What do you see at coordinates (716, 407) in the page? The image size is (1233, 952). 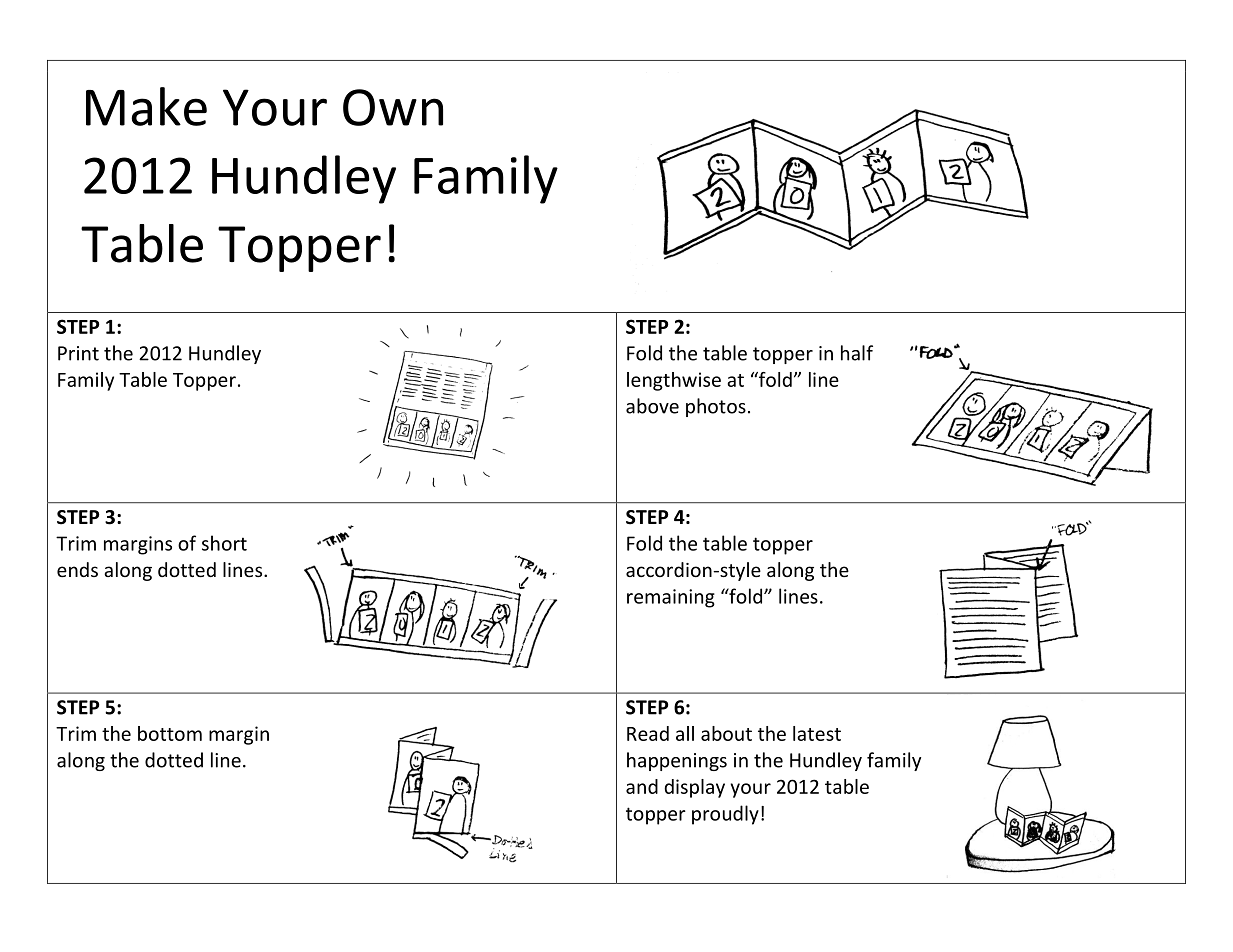 I see `photos` at bounding box center [716, 407].
